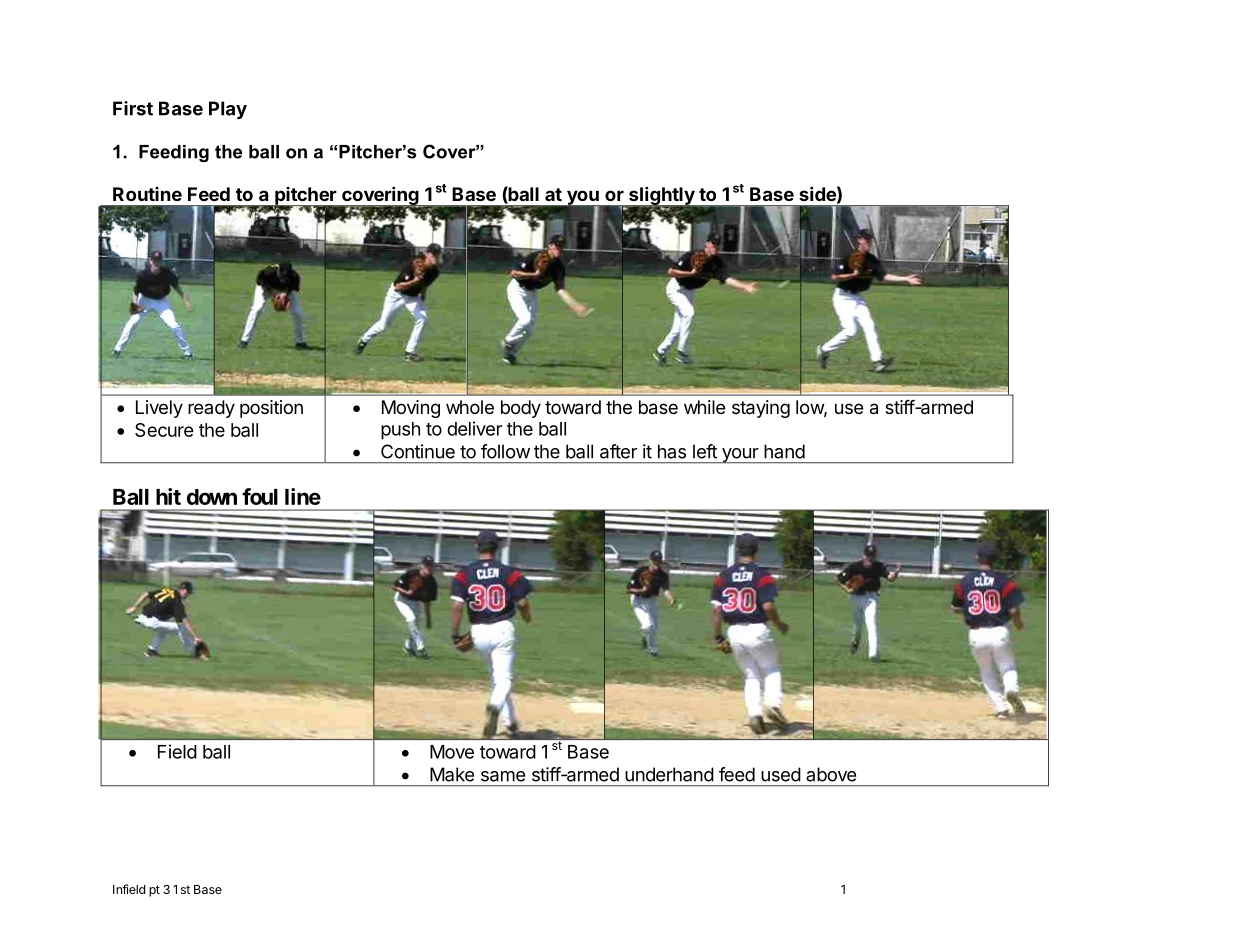 The image size is (1233, 952). I want to click on Move, so click(452, 752).
